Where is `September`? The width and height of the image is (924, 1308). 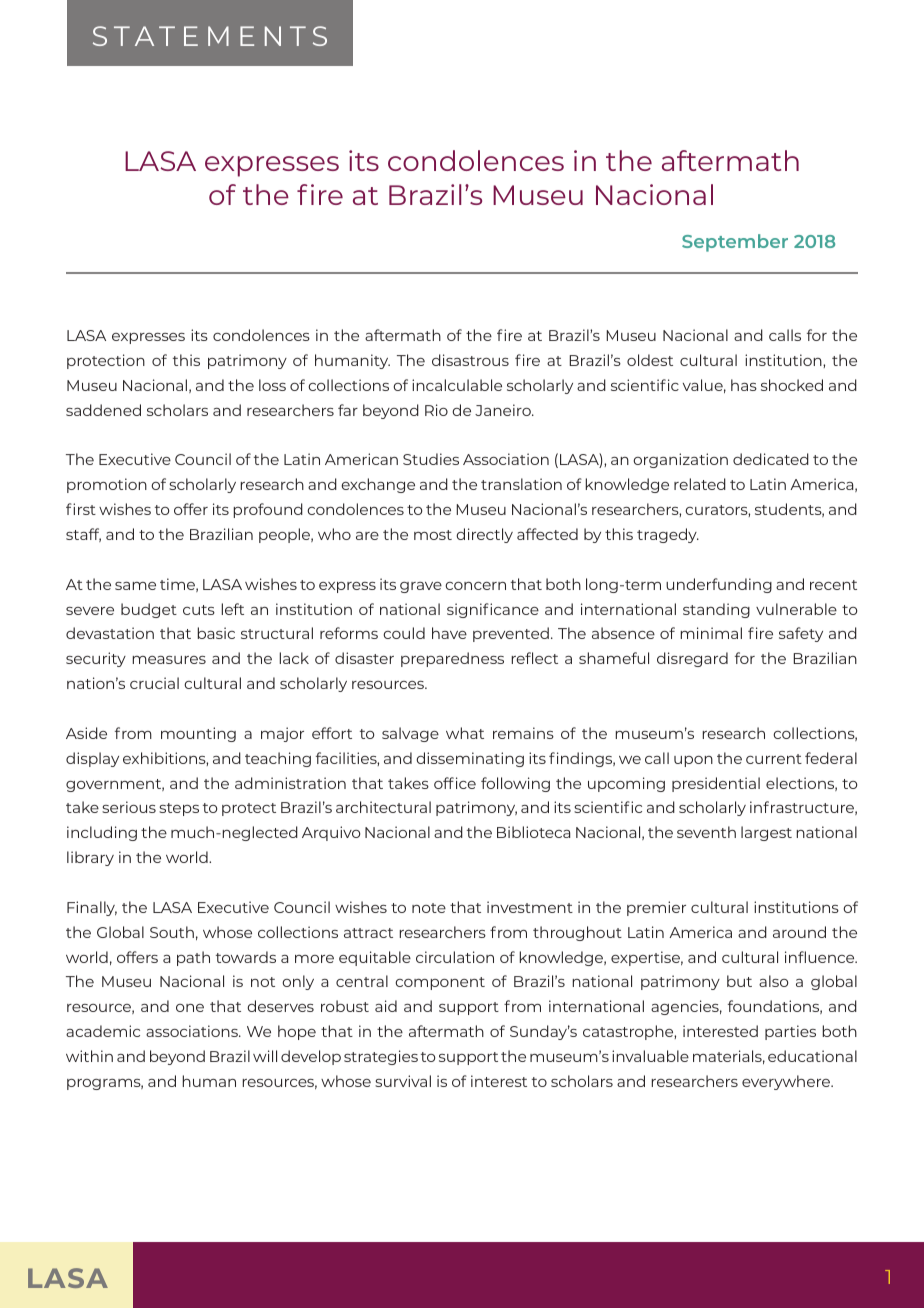
September is located at coordinates (735, 243).
